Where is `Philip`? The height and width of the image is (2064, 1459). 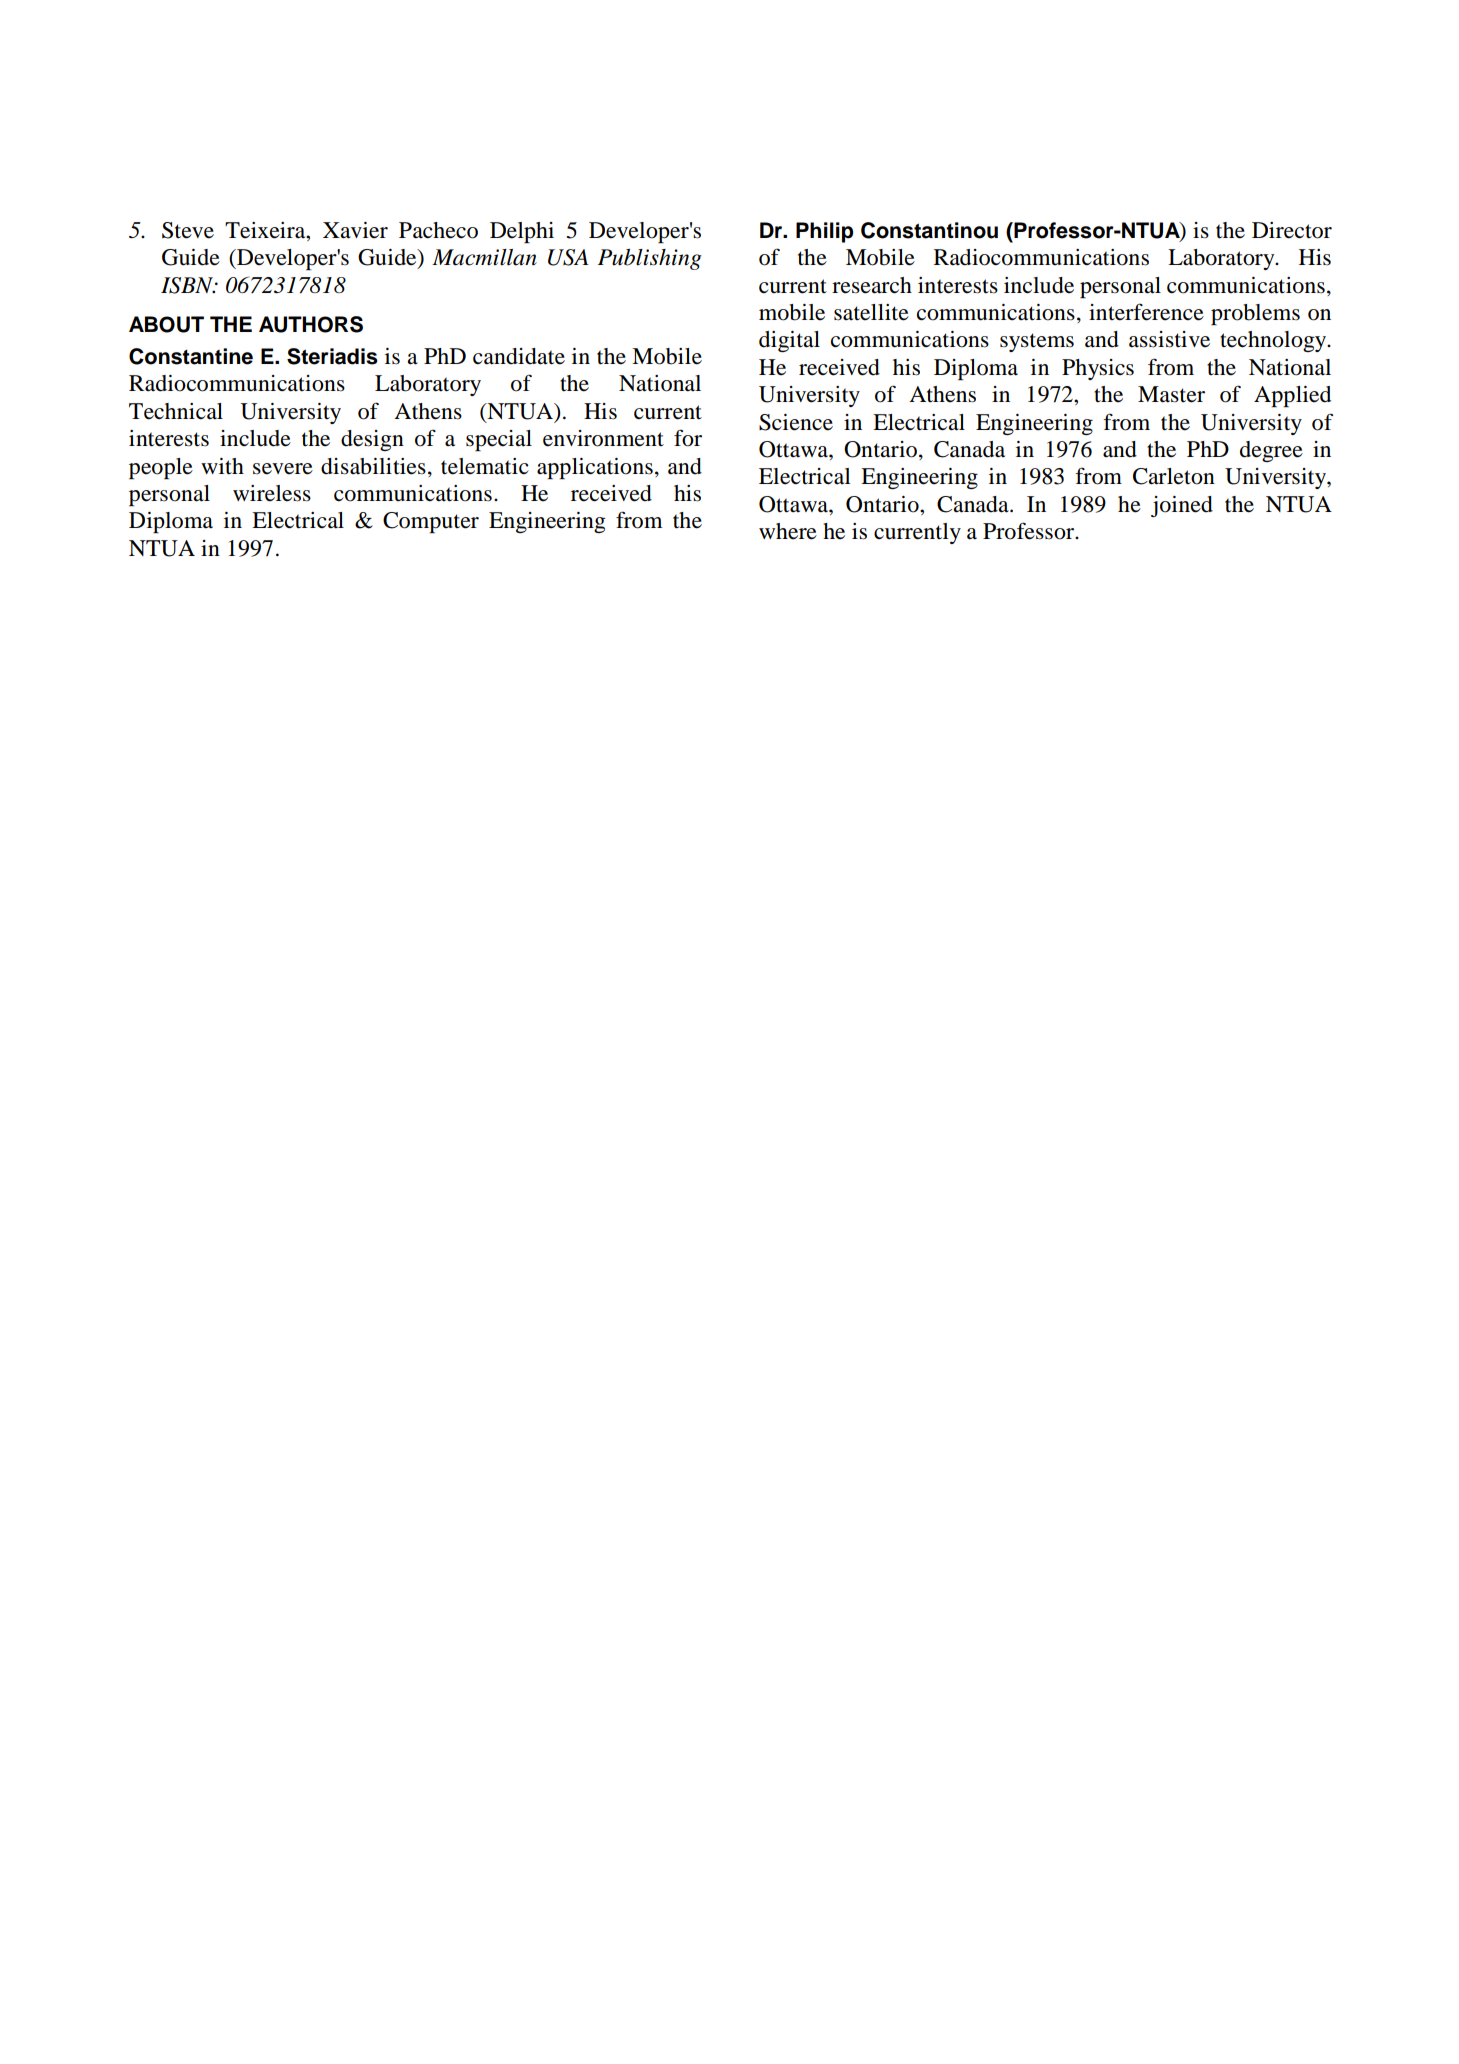
Philip is located at coordinates (824, 232).
